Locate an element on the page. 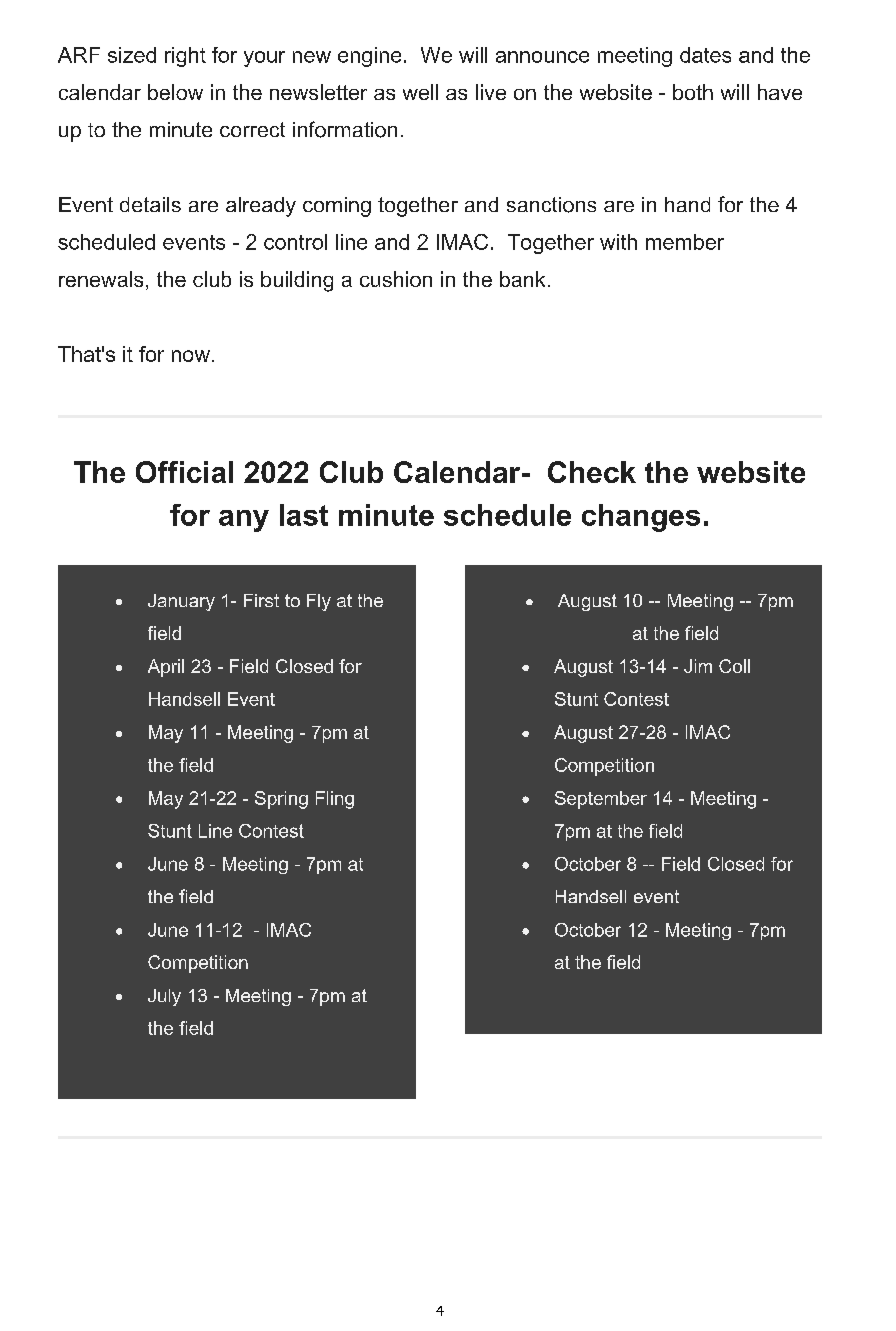  April is located at coordinates (166, 668).
